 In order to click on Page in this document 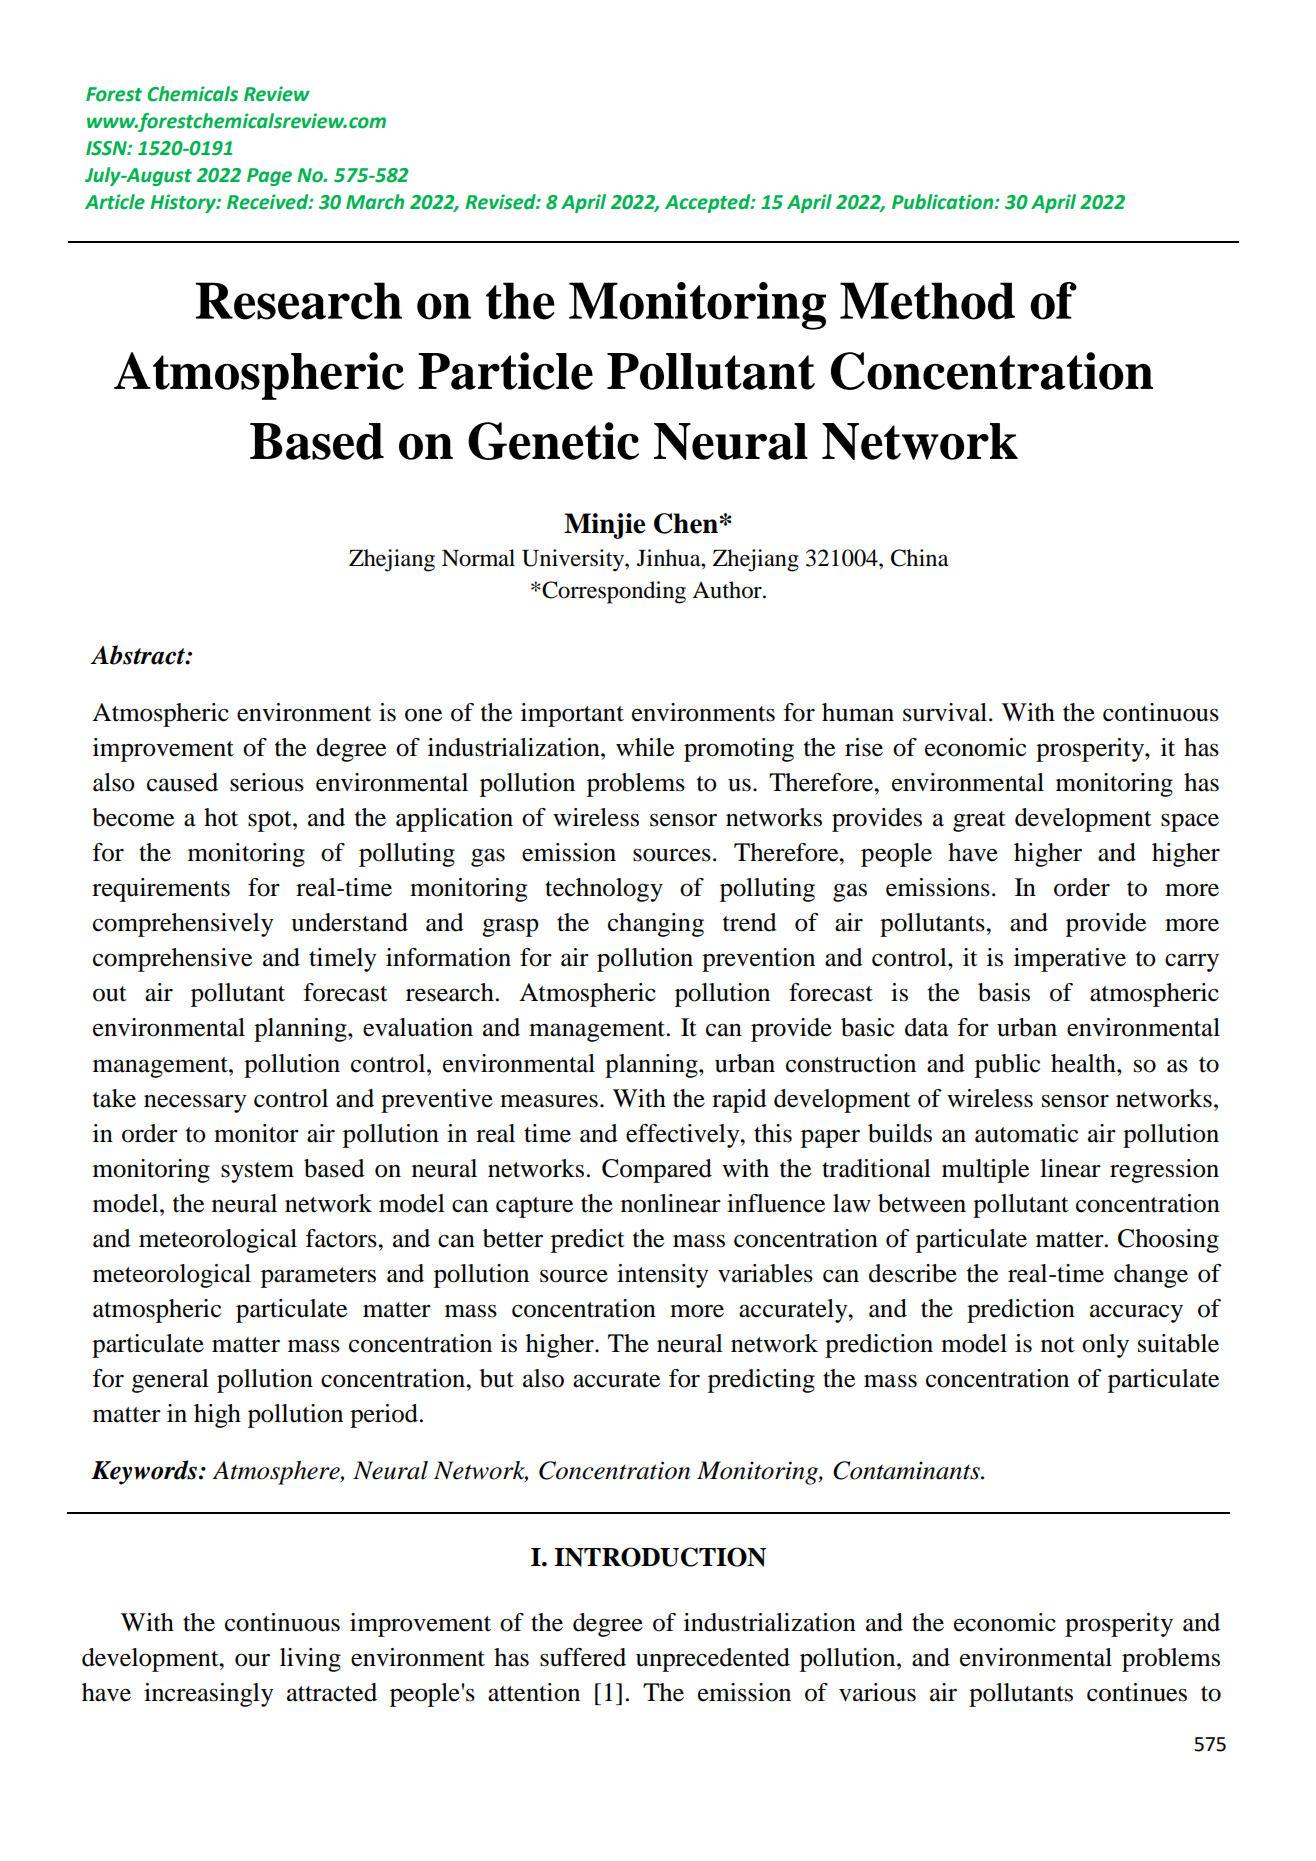, I will do `click(269, 177)`.
